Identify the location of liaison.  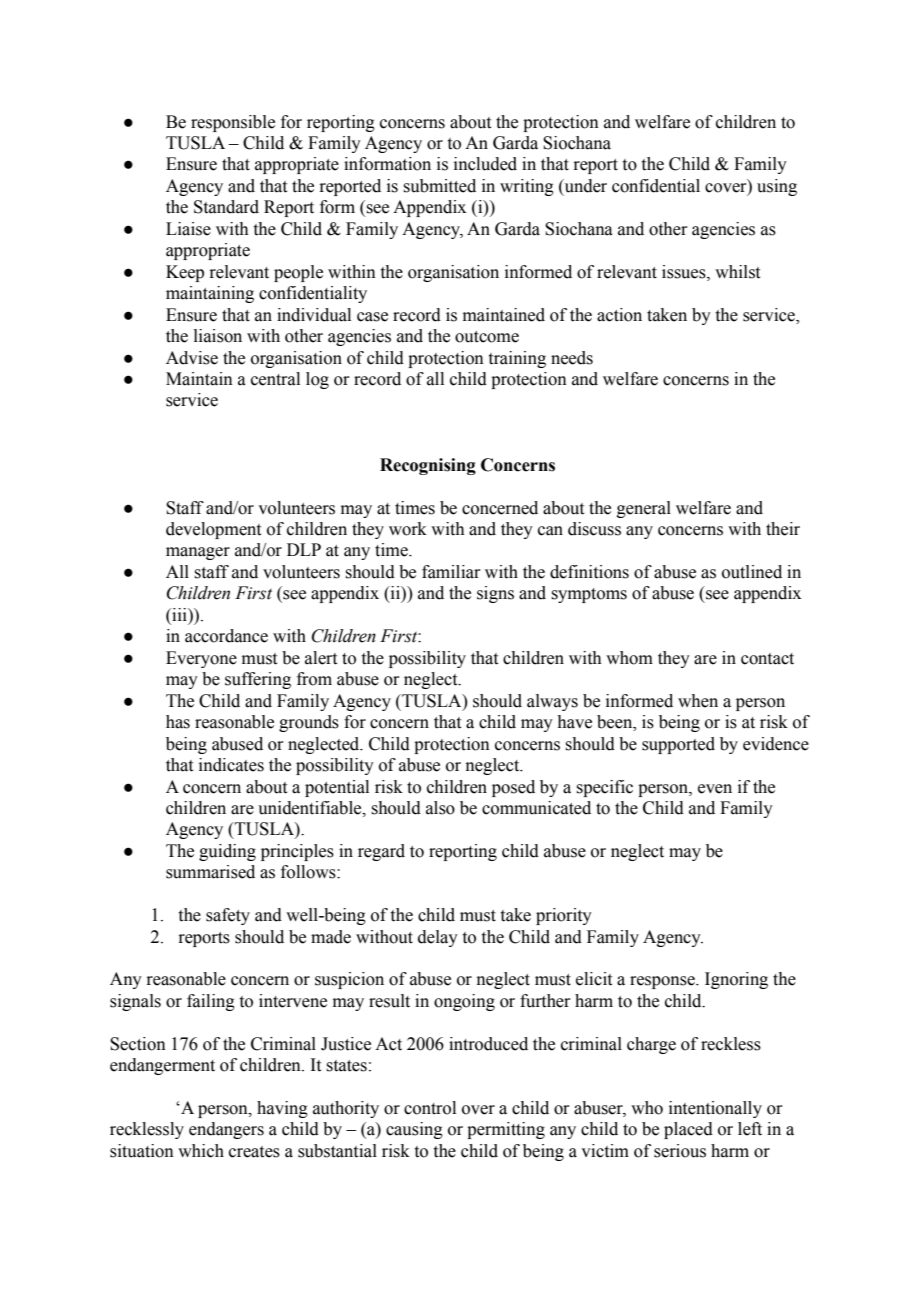
(218, 336).
